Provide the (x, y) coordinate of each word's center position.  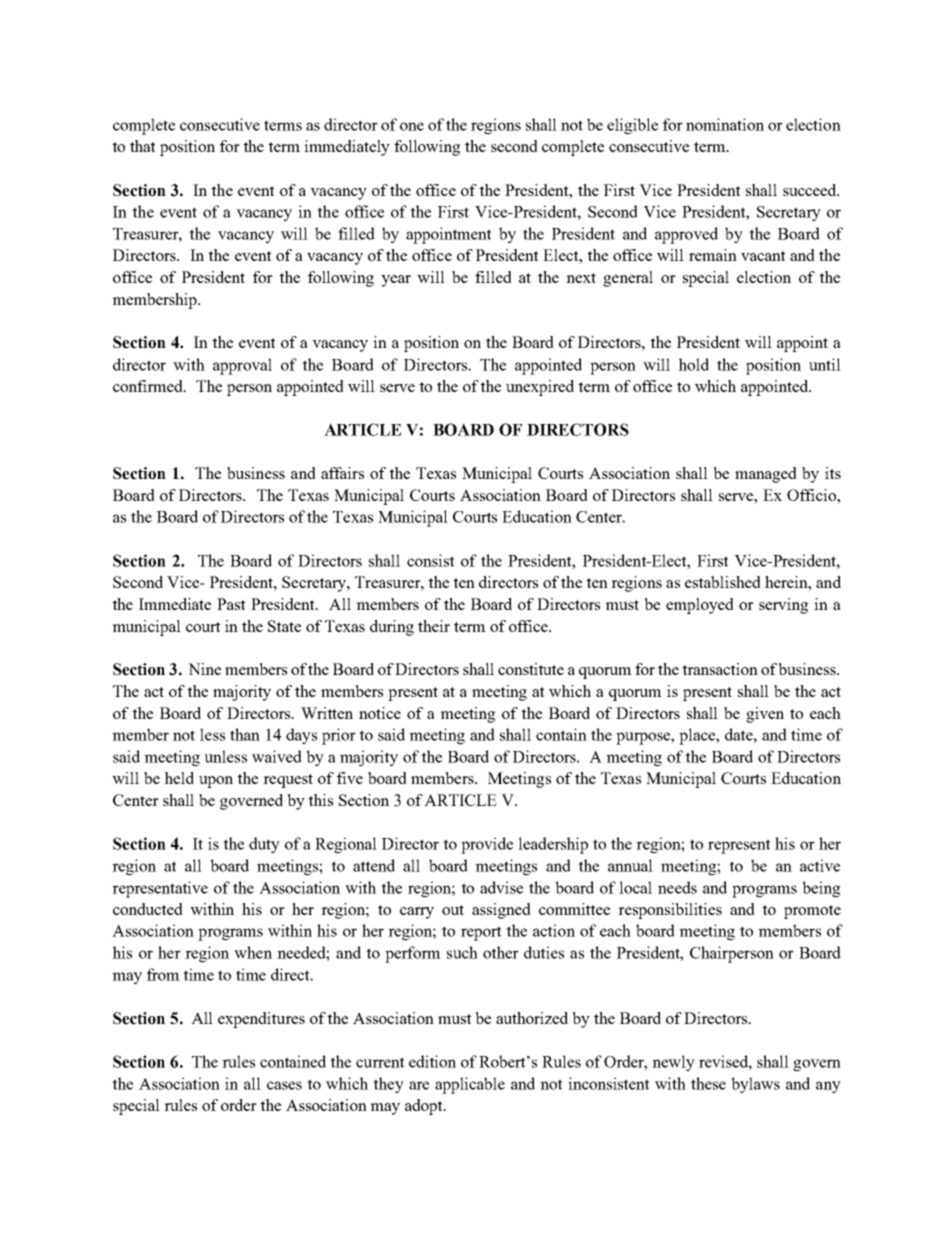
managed (766, 475)
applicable (470, 1085)
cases (284, 1085)
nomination (725, 124)
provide (487, 845)
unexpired (540, 388)
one (412, 126)
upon (216, 782)
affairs (342, 473)
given (765, 715)
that (142, 146)
